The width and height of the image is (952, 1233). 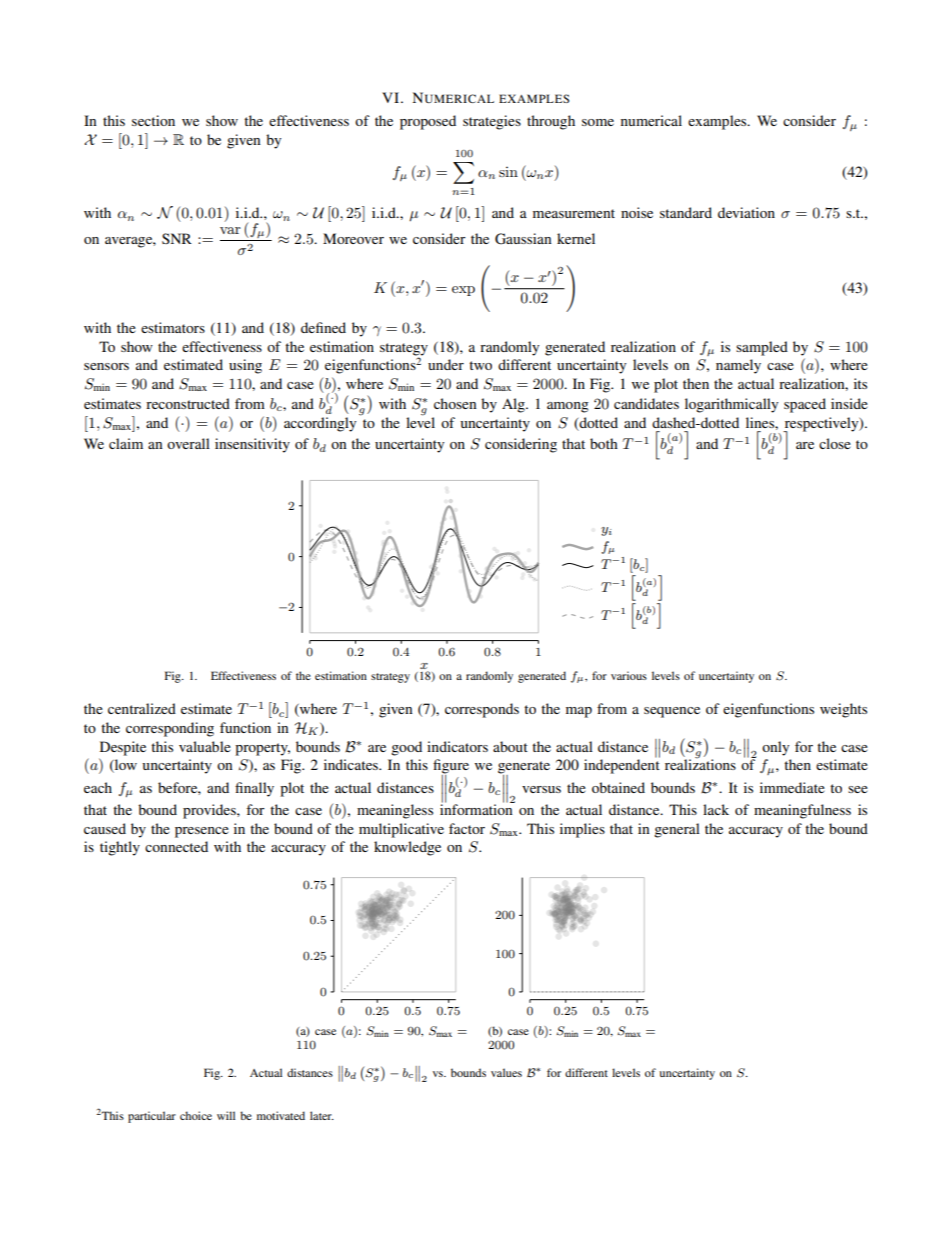 I want to click on strategies, so click(x=492, y=122).
